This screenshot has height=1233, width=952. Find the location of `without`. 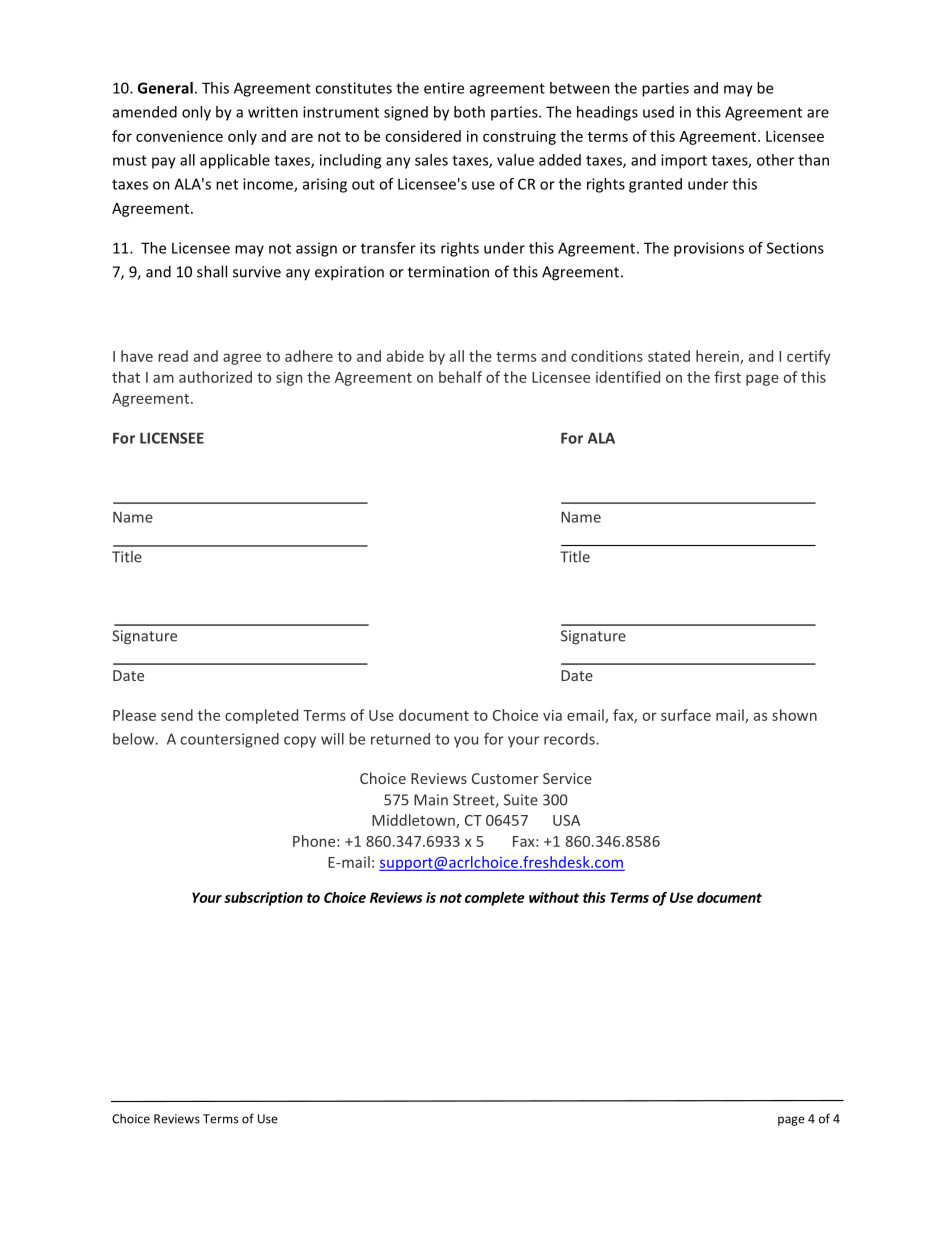

without is located at coordinates (554, 897).
